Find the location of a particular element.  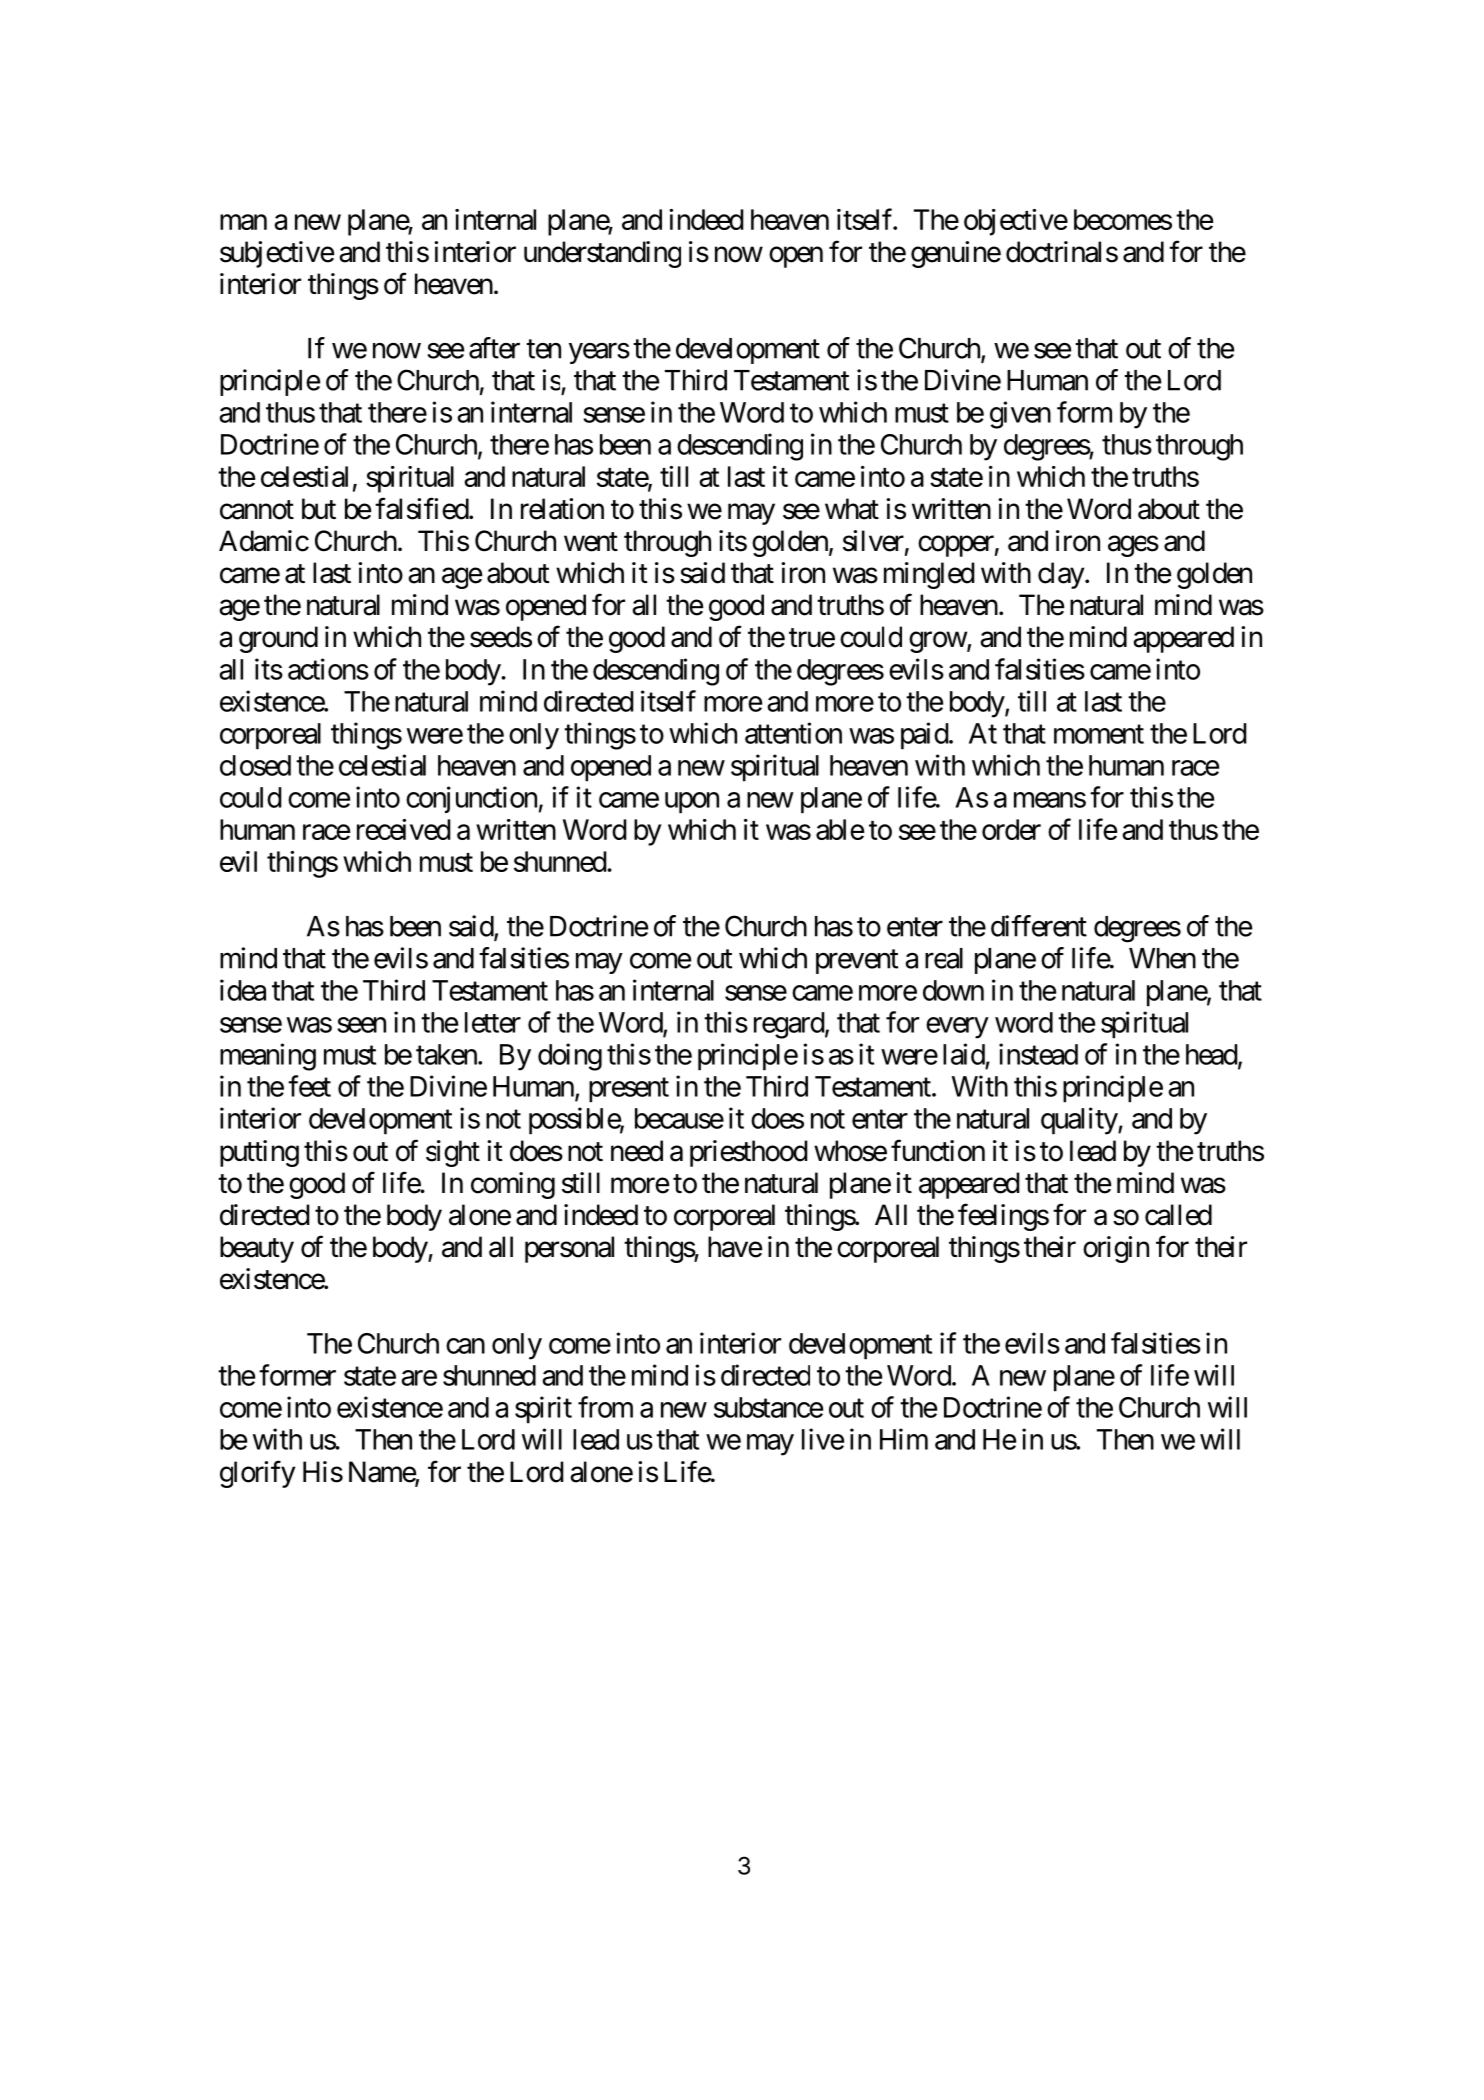

glorify is located at coordinates (257, 1474).
